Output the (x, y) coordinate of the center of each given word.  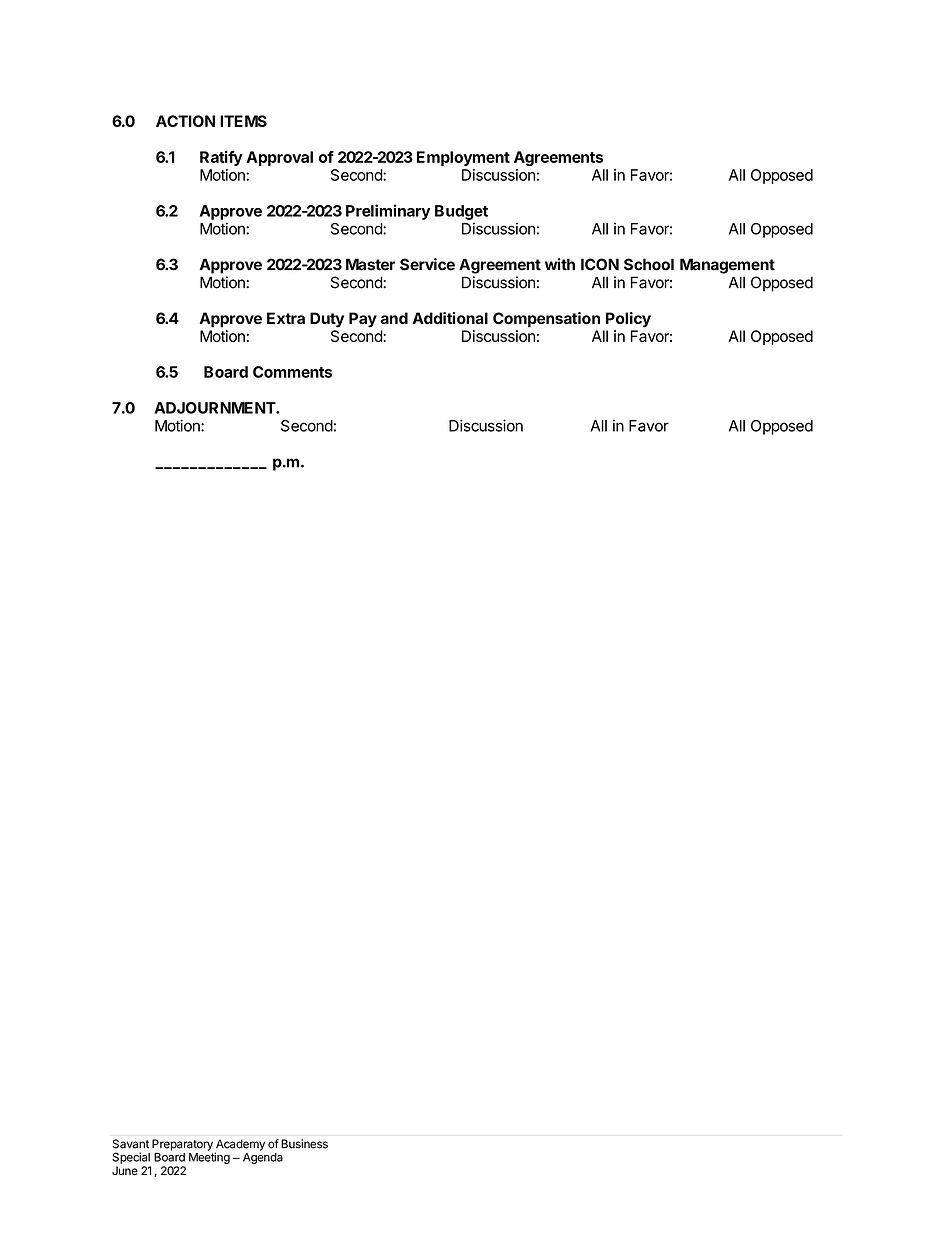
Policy (628, 320)
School (649, 264)
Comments (292, 372)
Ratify (221, 158)
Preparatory (182, 1146)
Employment (463, 158)
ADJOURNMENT (215, 408)
